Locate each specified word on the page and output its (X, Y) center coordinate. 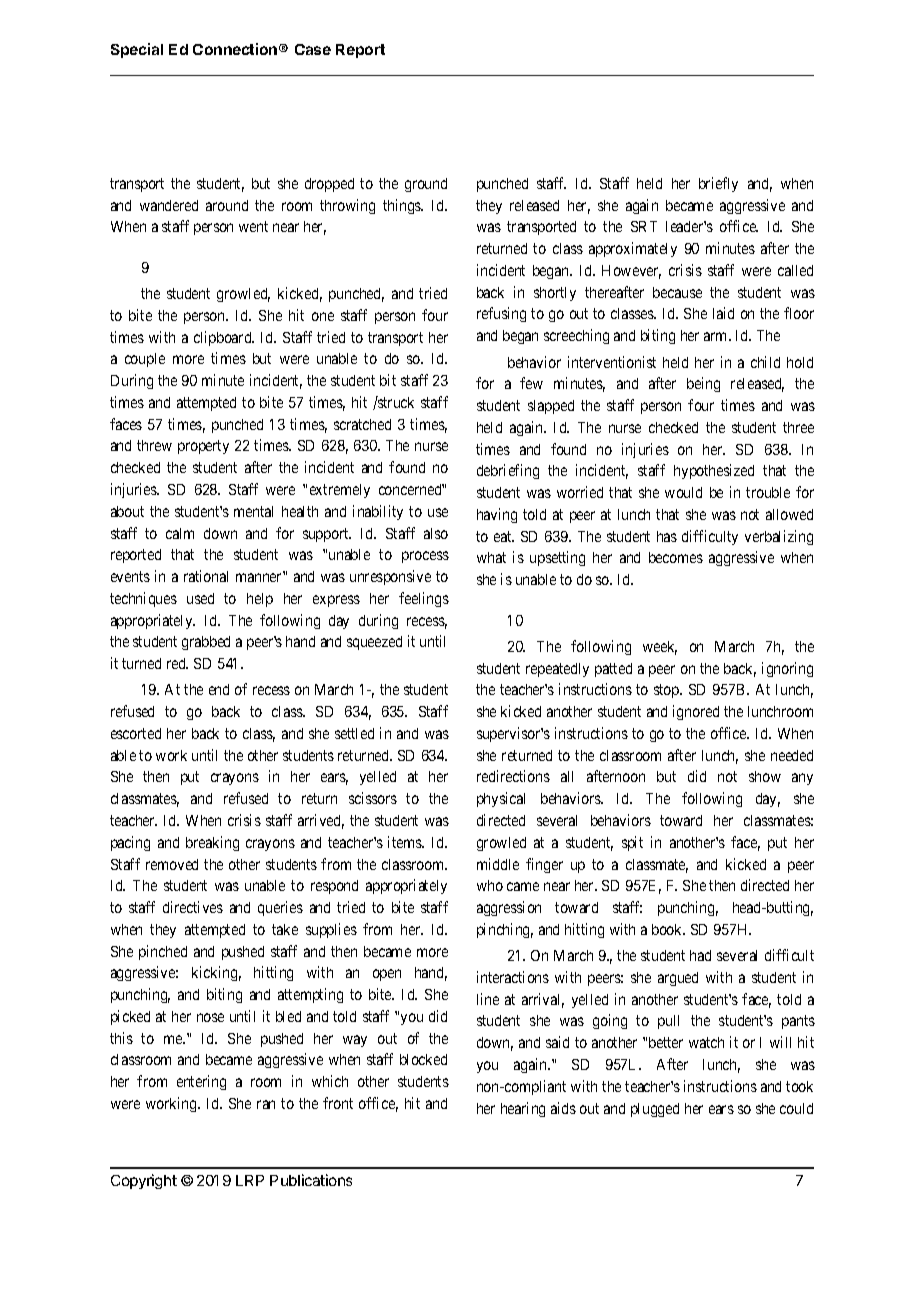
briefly (718, 184)
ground (426, 185)
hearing (523, 1109)
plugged (655, 1110)
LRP (250, 1180)
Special (137, 50)
